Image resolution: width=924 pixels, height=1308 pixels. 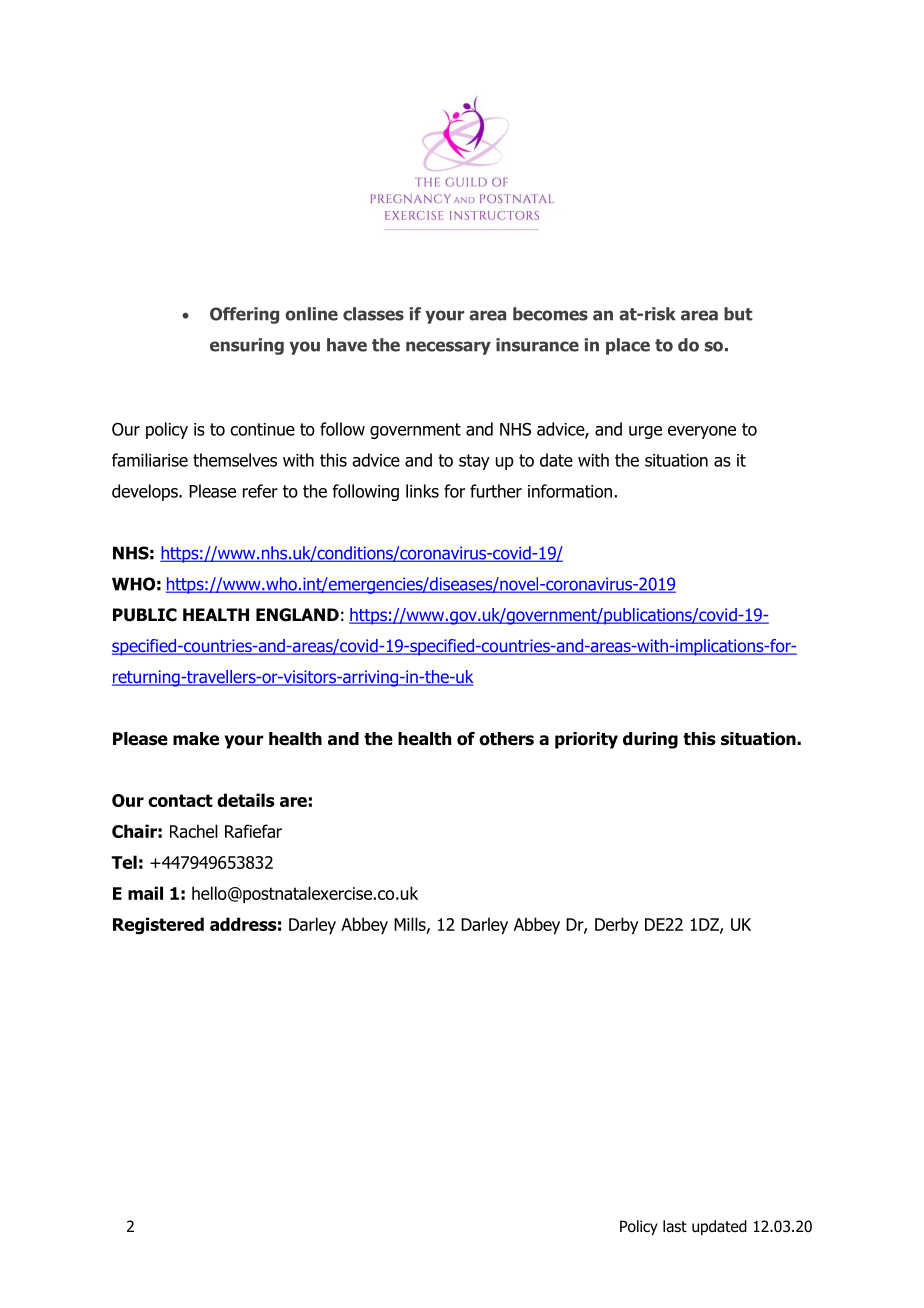 I want to click on Derby, so click(x=617, y=926).
